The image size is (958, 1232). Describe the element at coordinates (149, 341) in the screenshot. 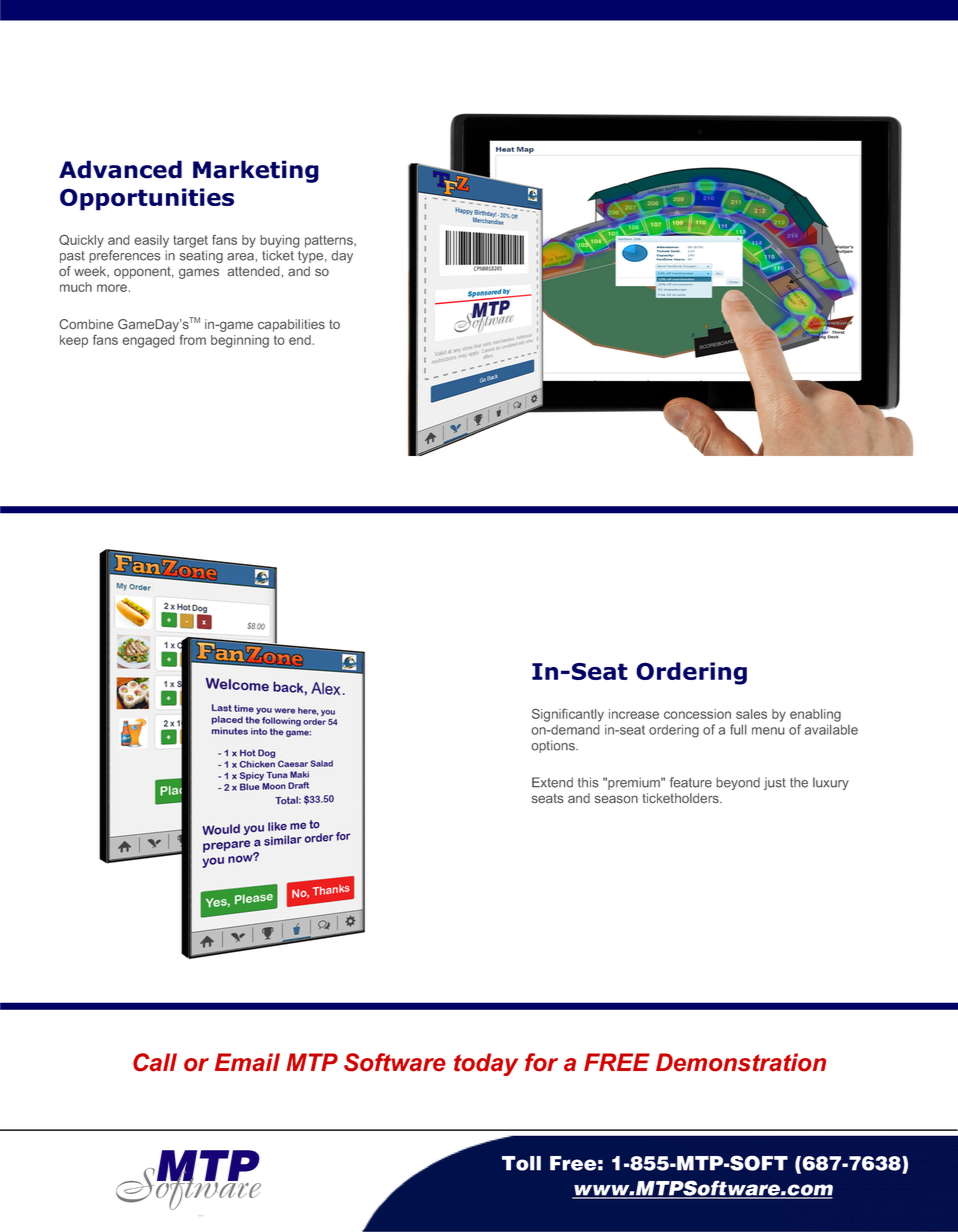

I see `engaged` at that location.
